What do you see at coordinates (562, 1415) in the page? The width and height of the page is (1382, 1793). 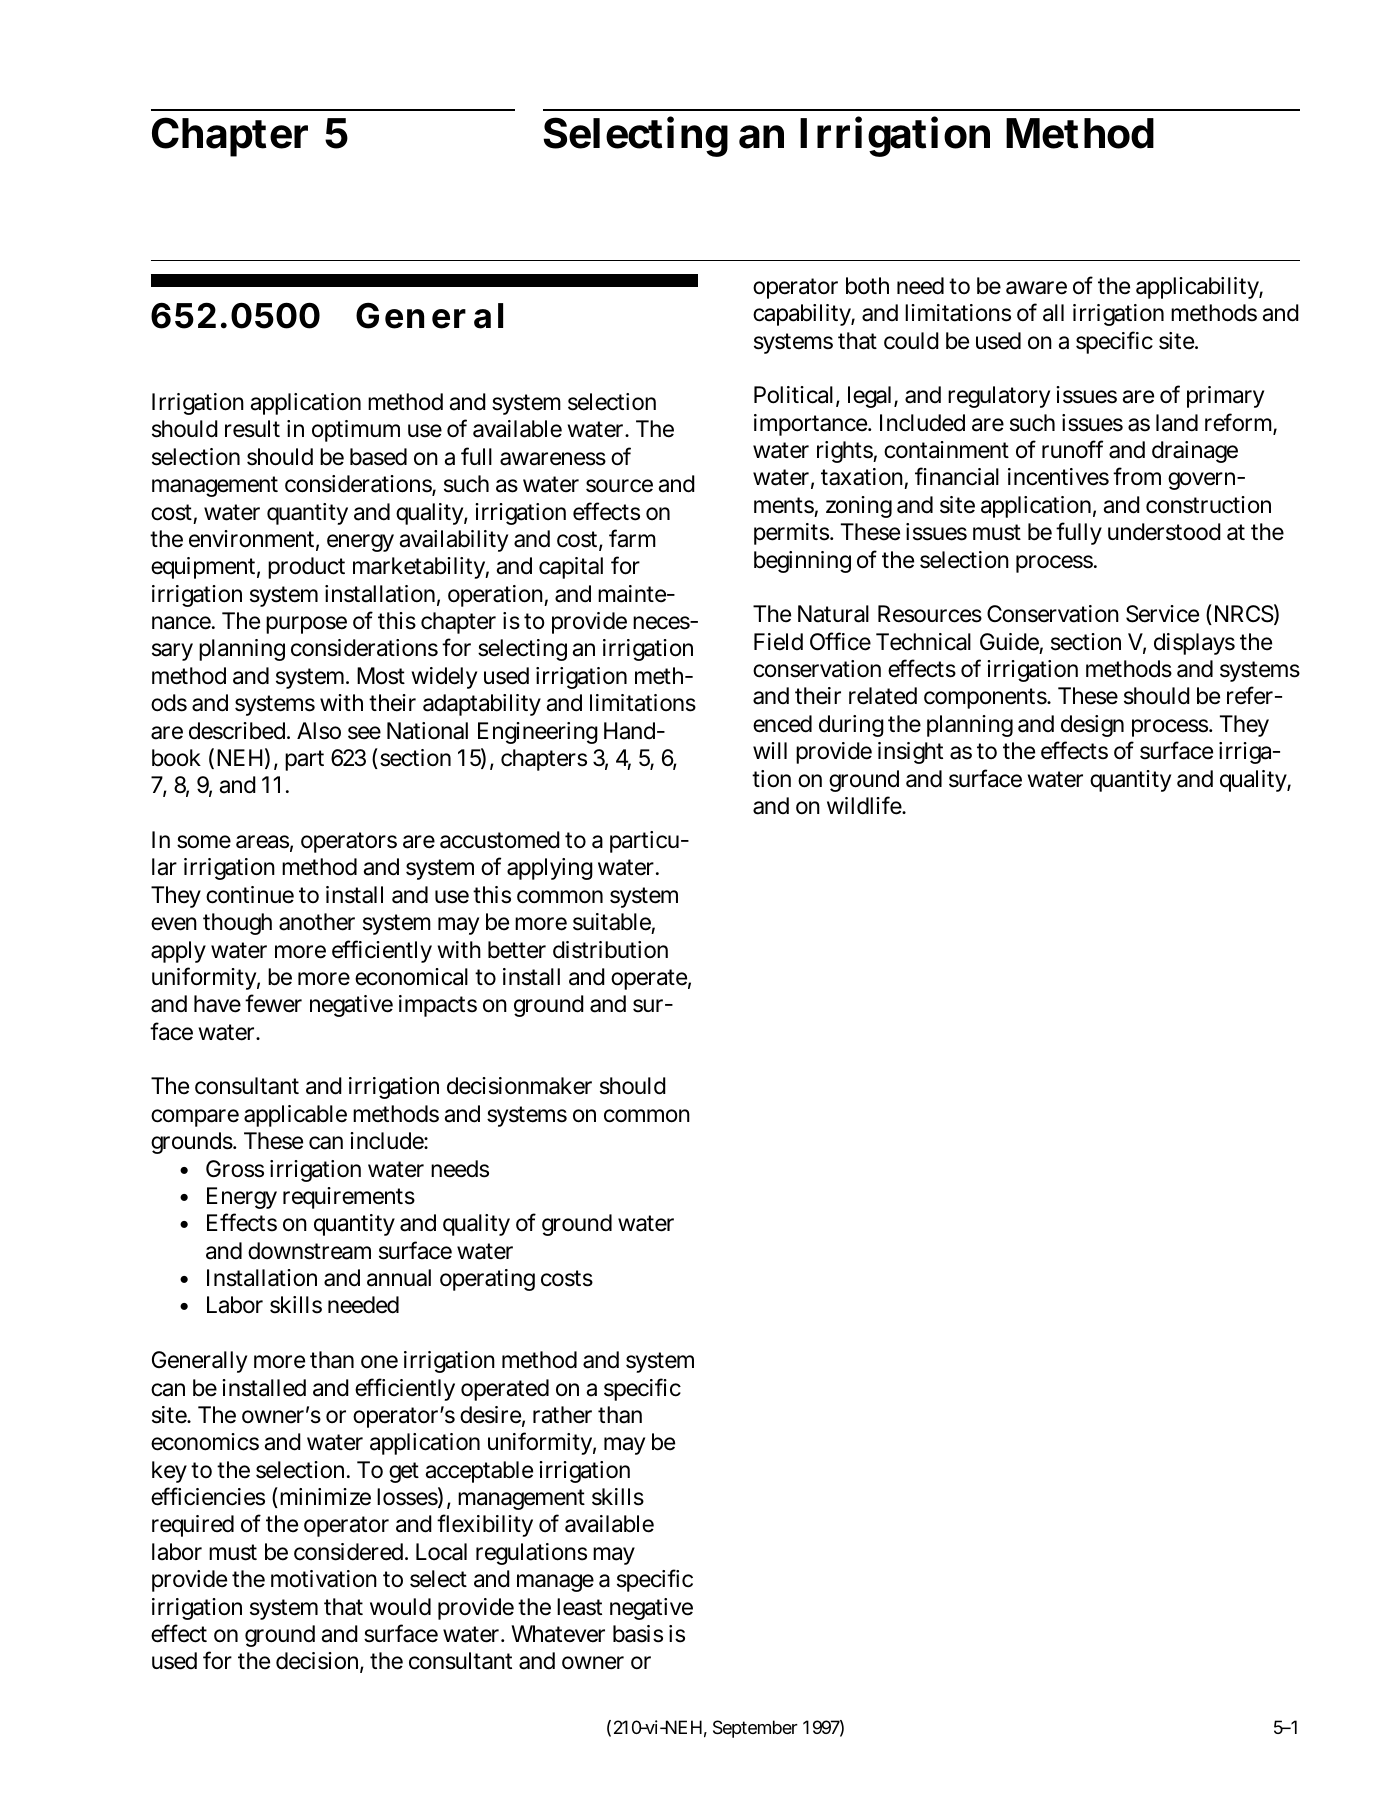 I see `rather` at bounding box center [562, 1415].
